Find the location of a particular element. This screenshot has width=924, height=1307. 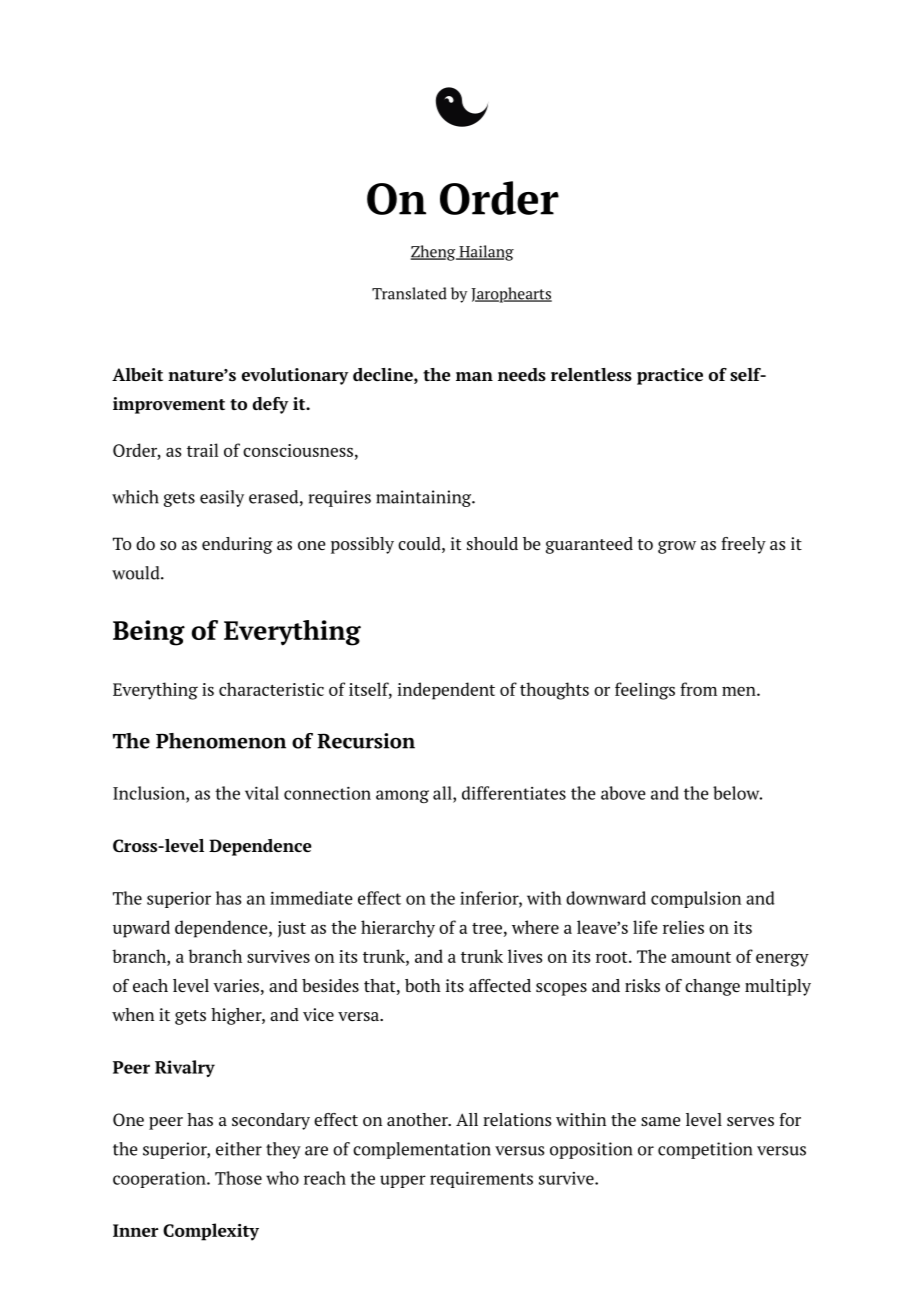

compulsion is located at coordinates (696, 899).
